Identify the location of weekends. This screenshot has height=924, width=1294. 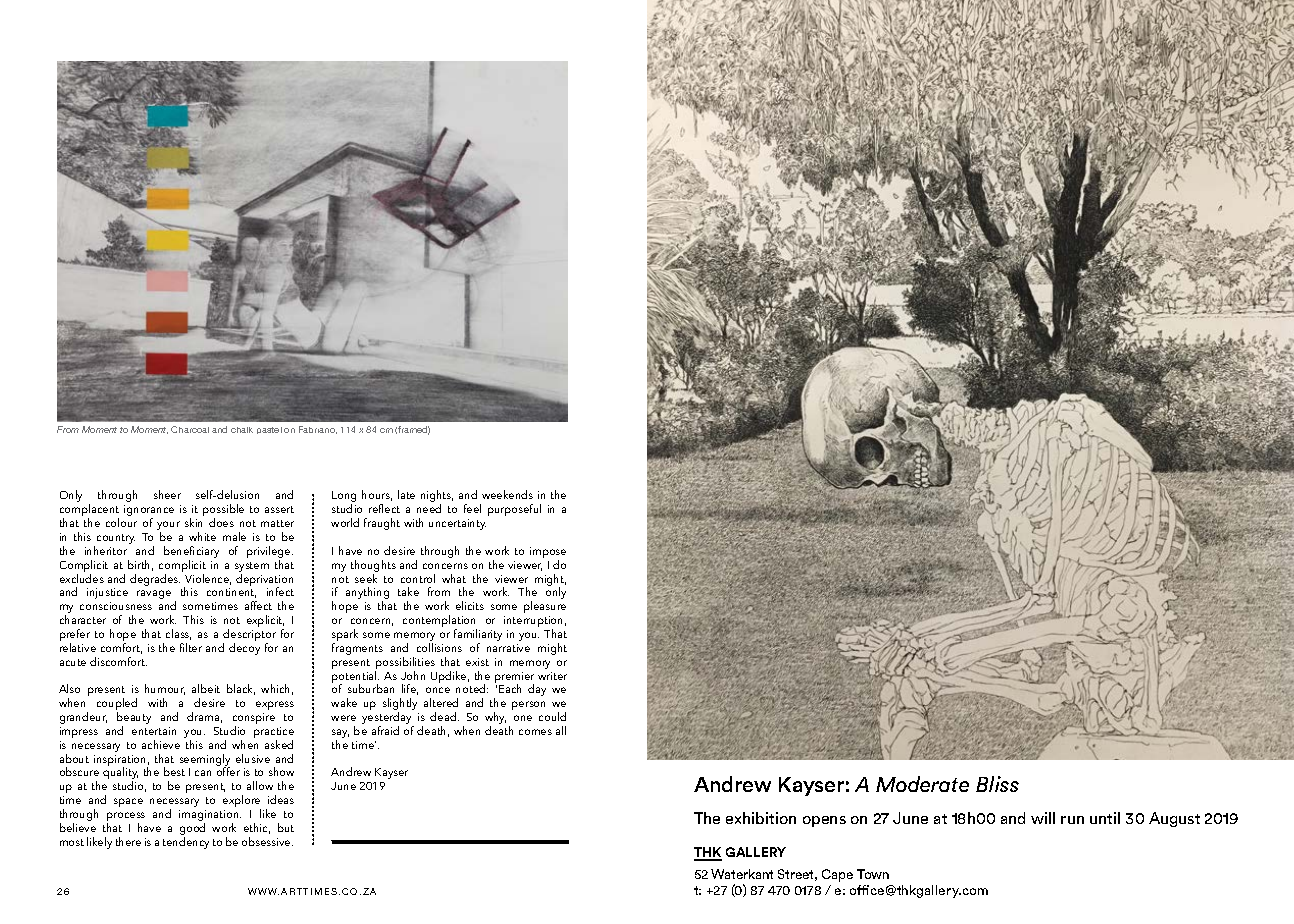
(507, 494).
